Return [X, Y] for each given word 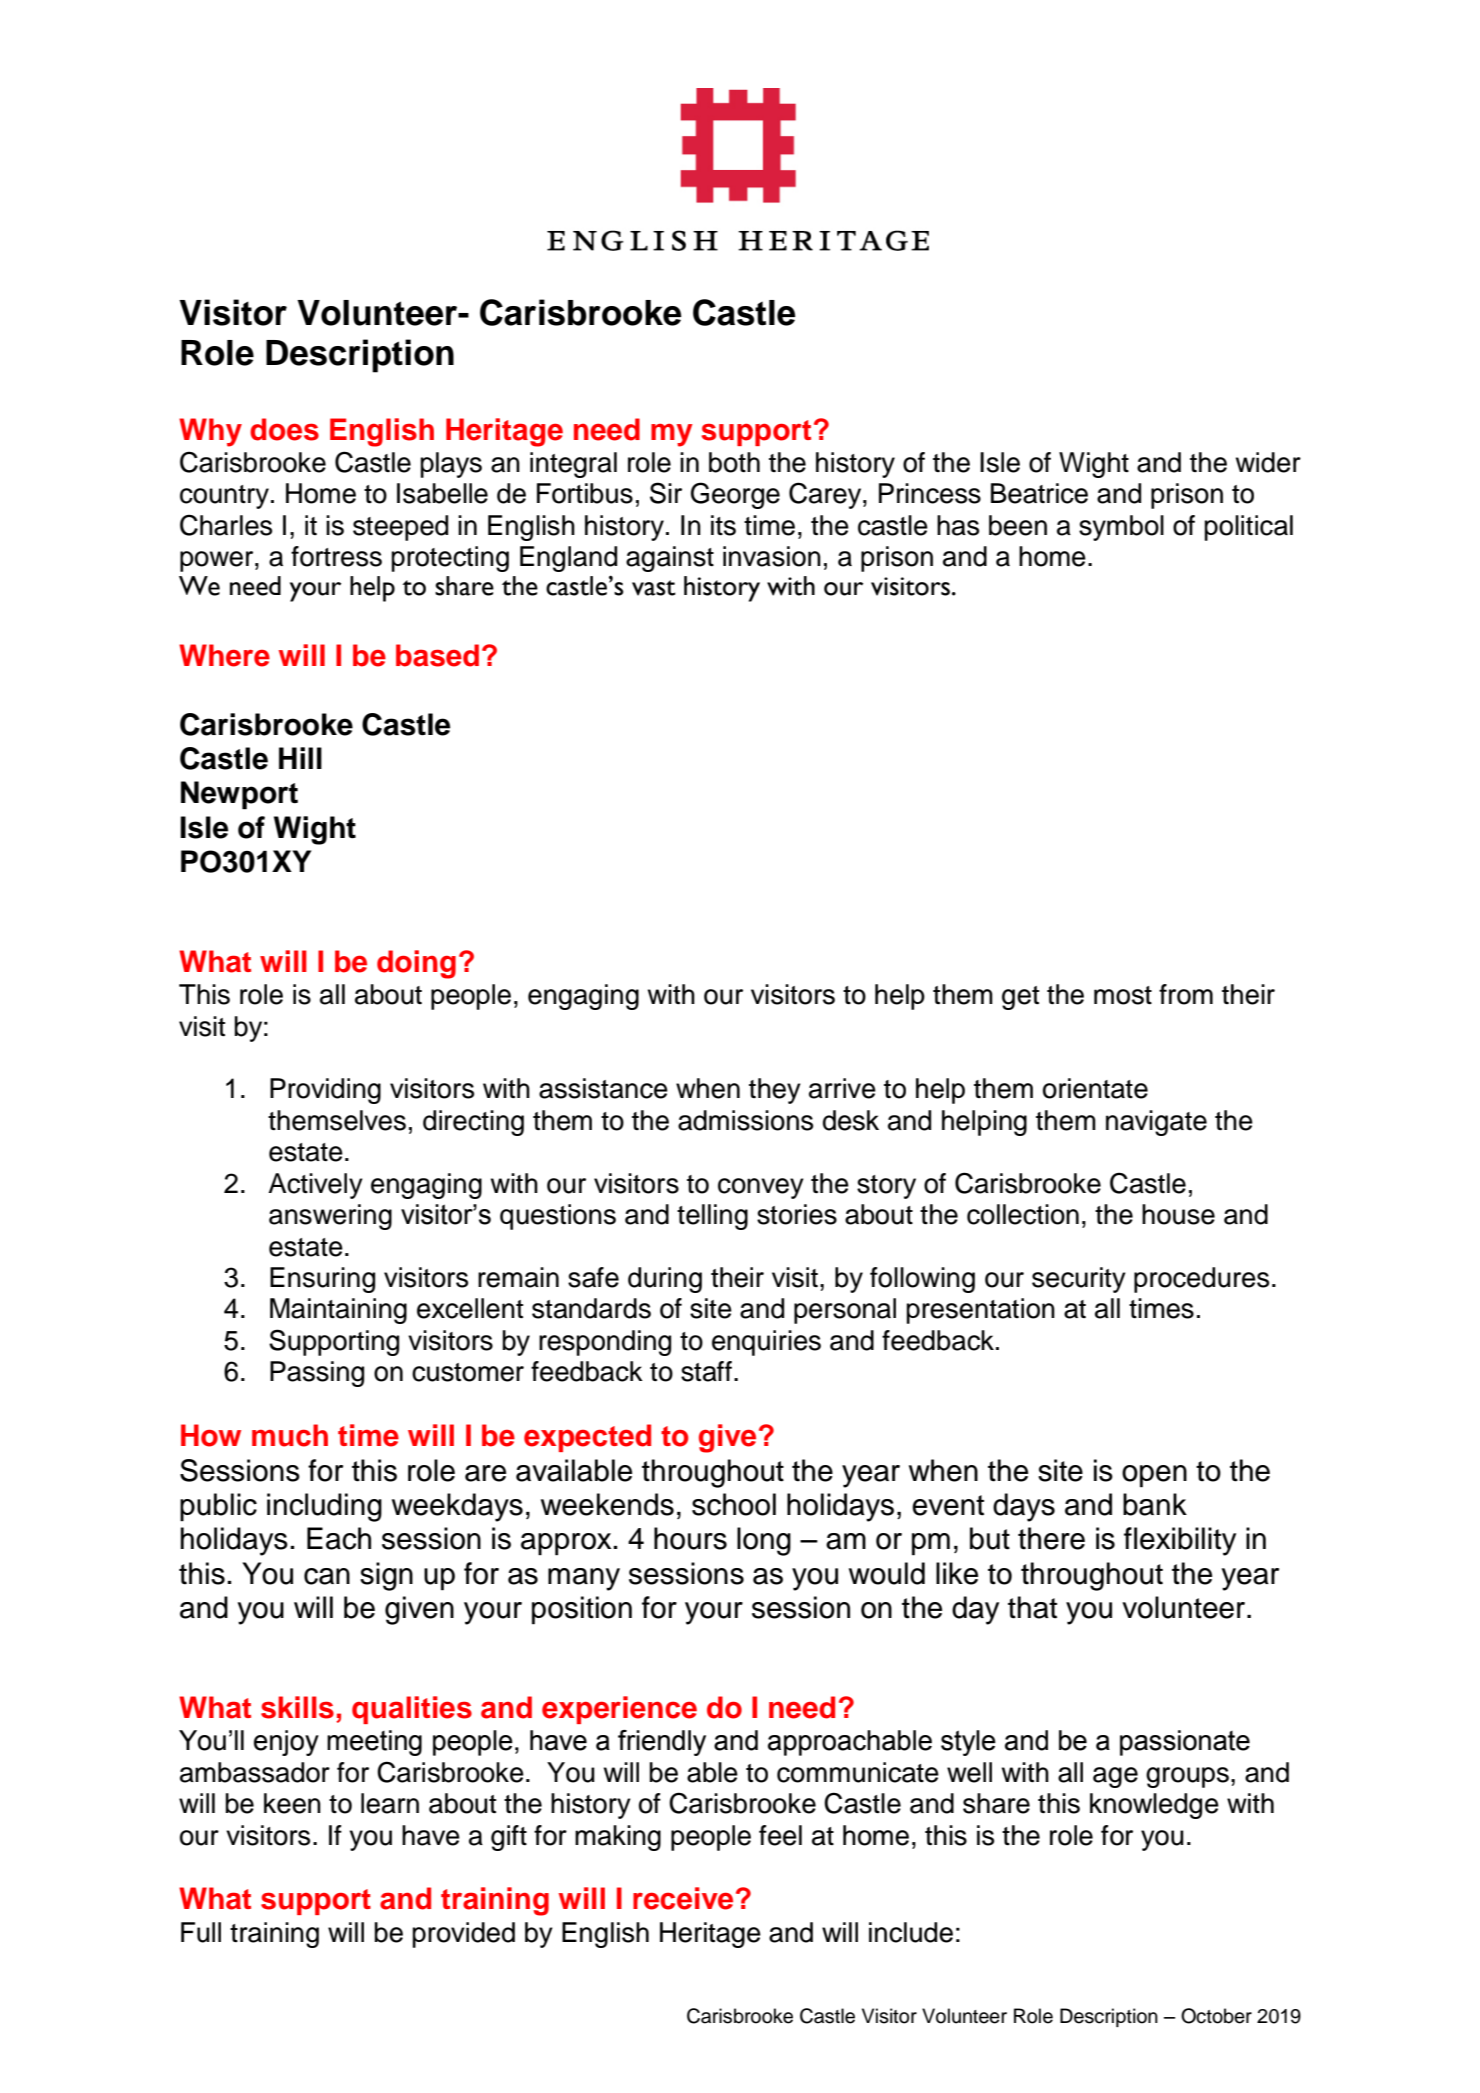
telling [712, 1217]
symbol [1121, 528]
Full [201, 1932]
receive [683, 1898]
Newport [239, 795]
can [327, 1576]
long [764, 1541]
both [734, 462]
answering [330, 1217]
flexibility [1180, 1541]
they [775, 1091]
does [284, 429]
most [1123, 995]
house [1178, 1214]
